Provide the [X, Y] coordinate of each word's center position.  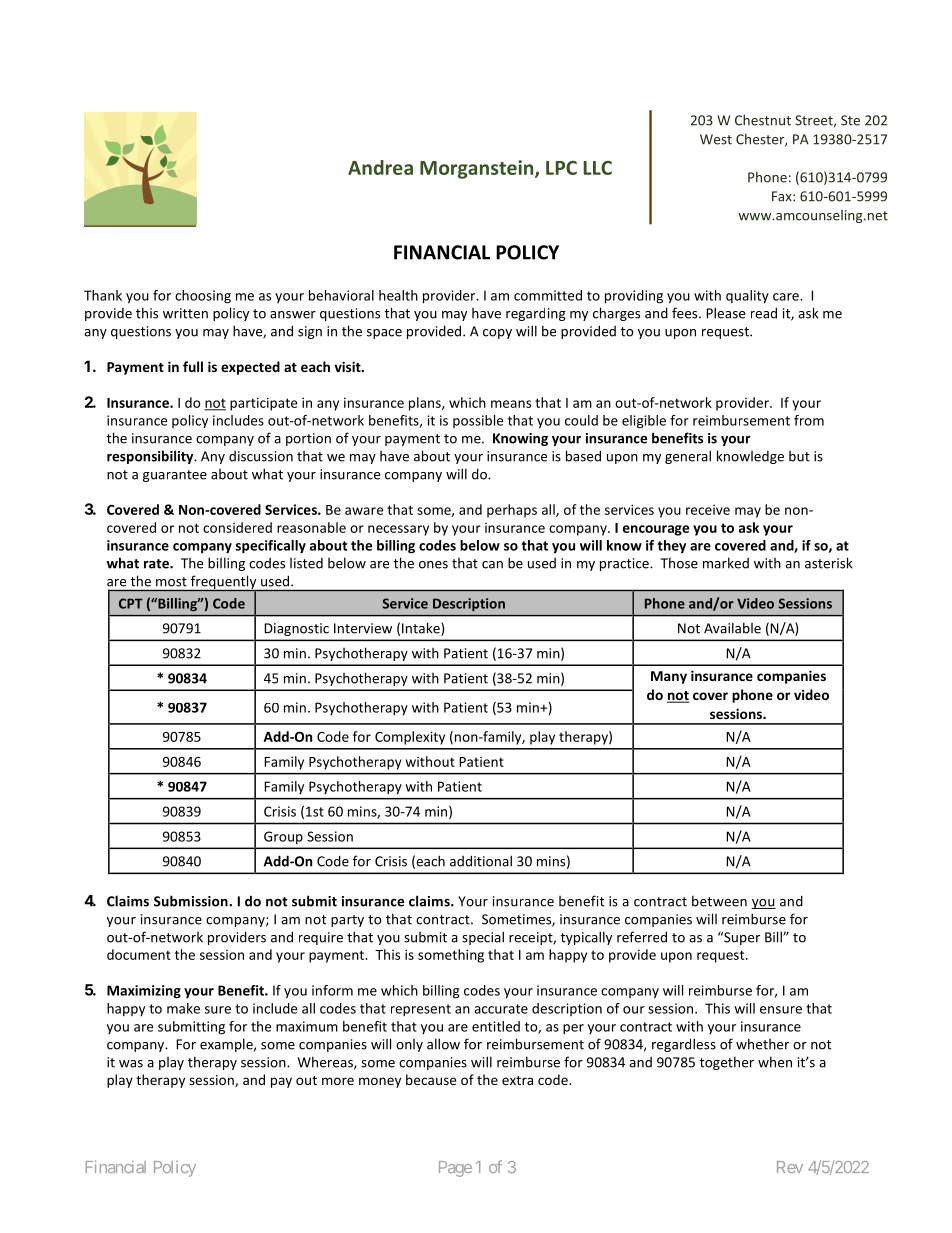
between [719, 901]
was [131, 1064]
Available [732, 628]
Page [455, 1169]
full [193, 366]
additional [481, 861]
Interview [363, 628]
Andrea [380, 167]
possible [478, 421]
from [809, 420]
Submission [192, 901]
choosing [203, 297]
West [716, 139]
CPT [131, 603]
